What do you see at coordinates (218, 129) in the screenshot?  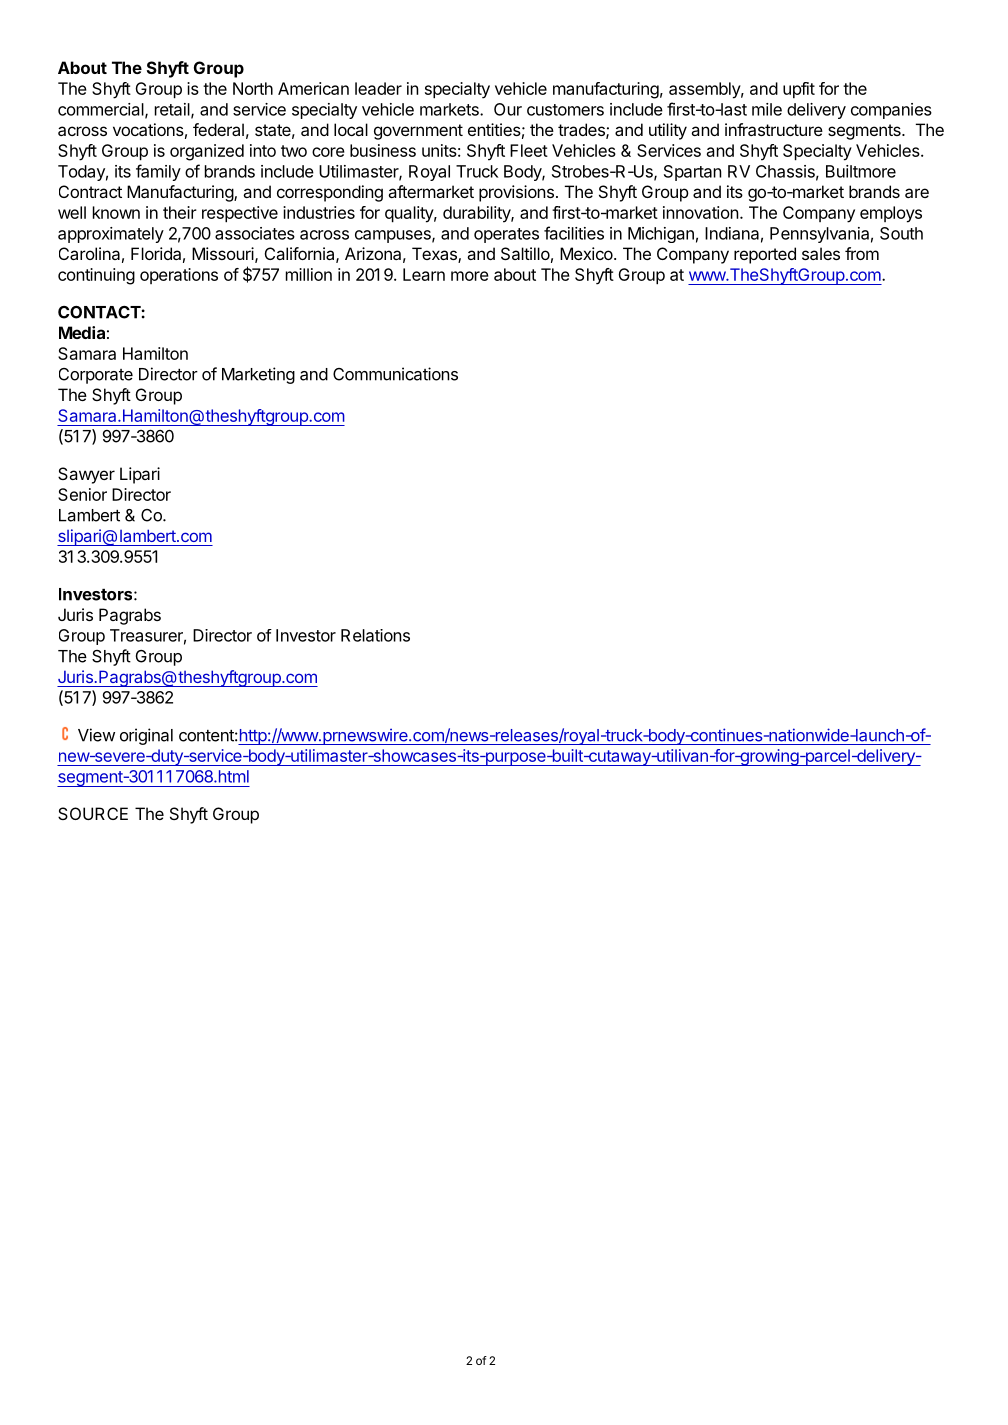 I see `federal` at bounding box center [218, 129].
